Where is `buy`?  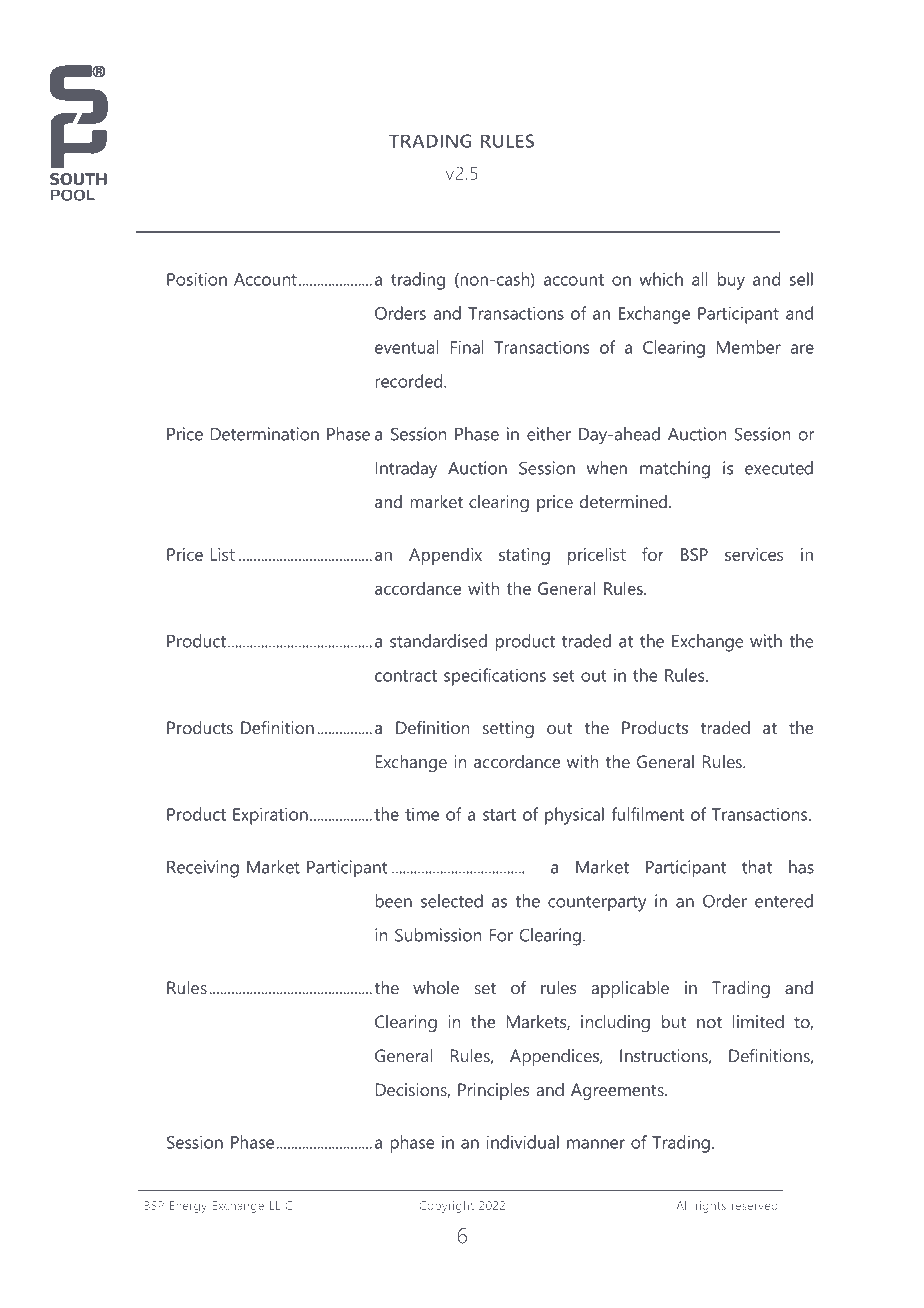
buy is located at coordinates (731, 281).
